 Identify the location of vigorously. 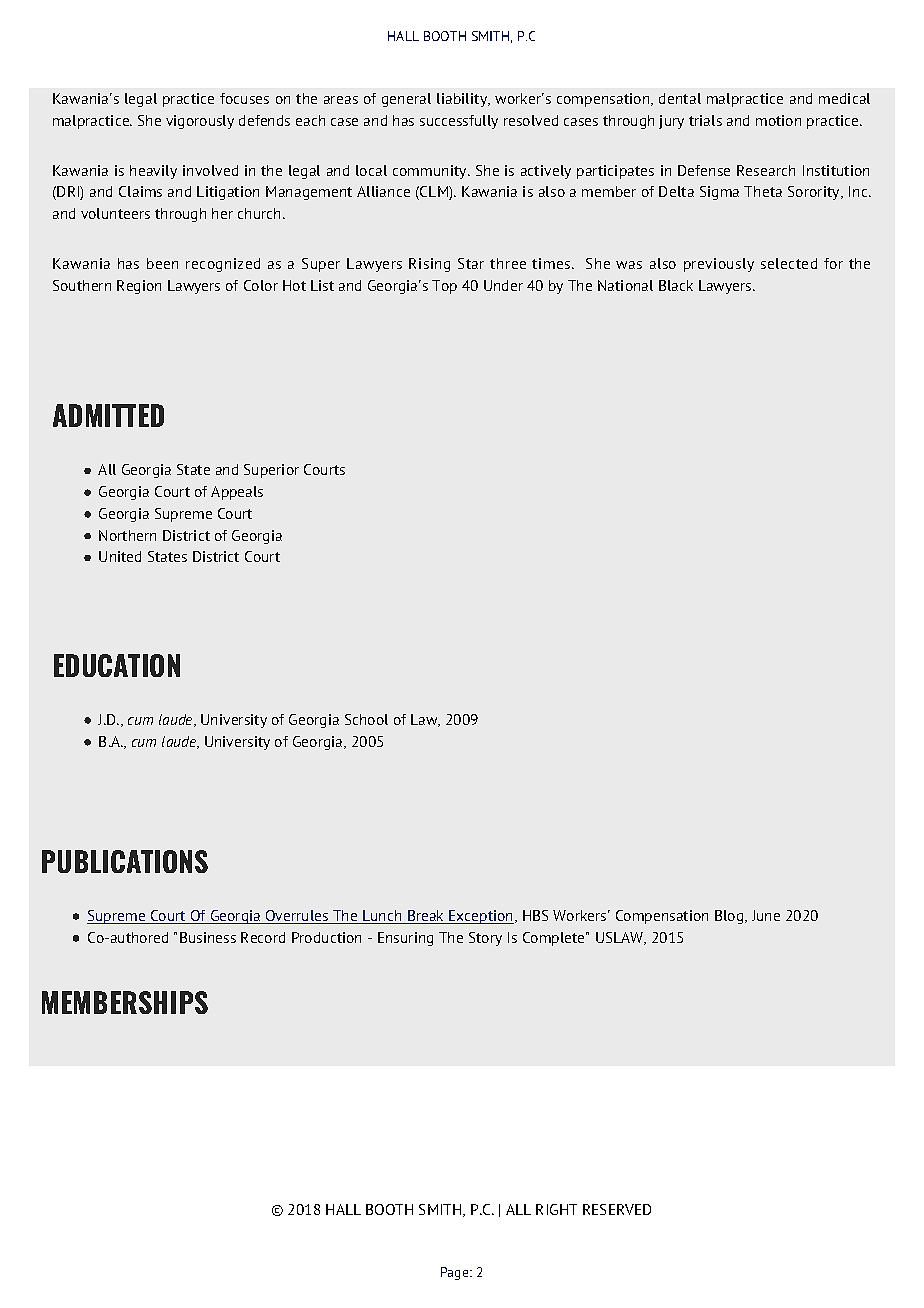
(200, 122).
